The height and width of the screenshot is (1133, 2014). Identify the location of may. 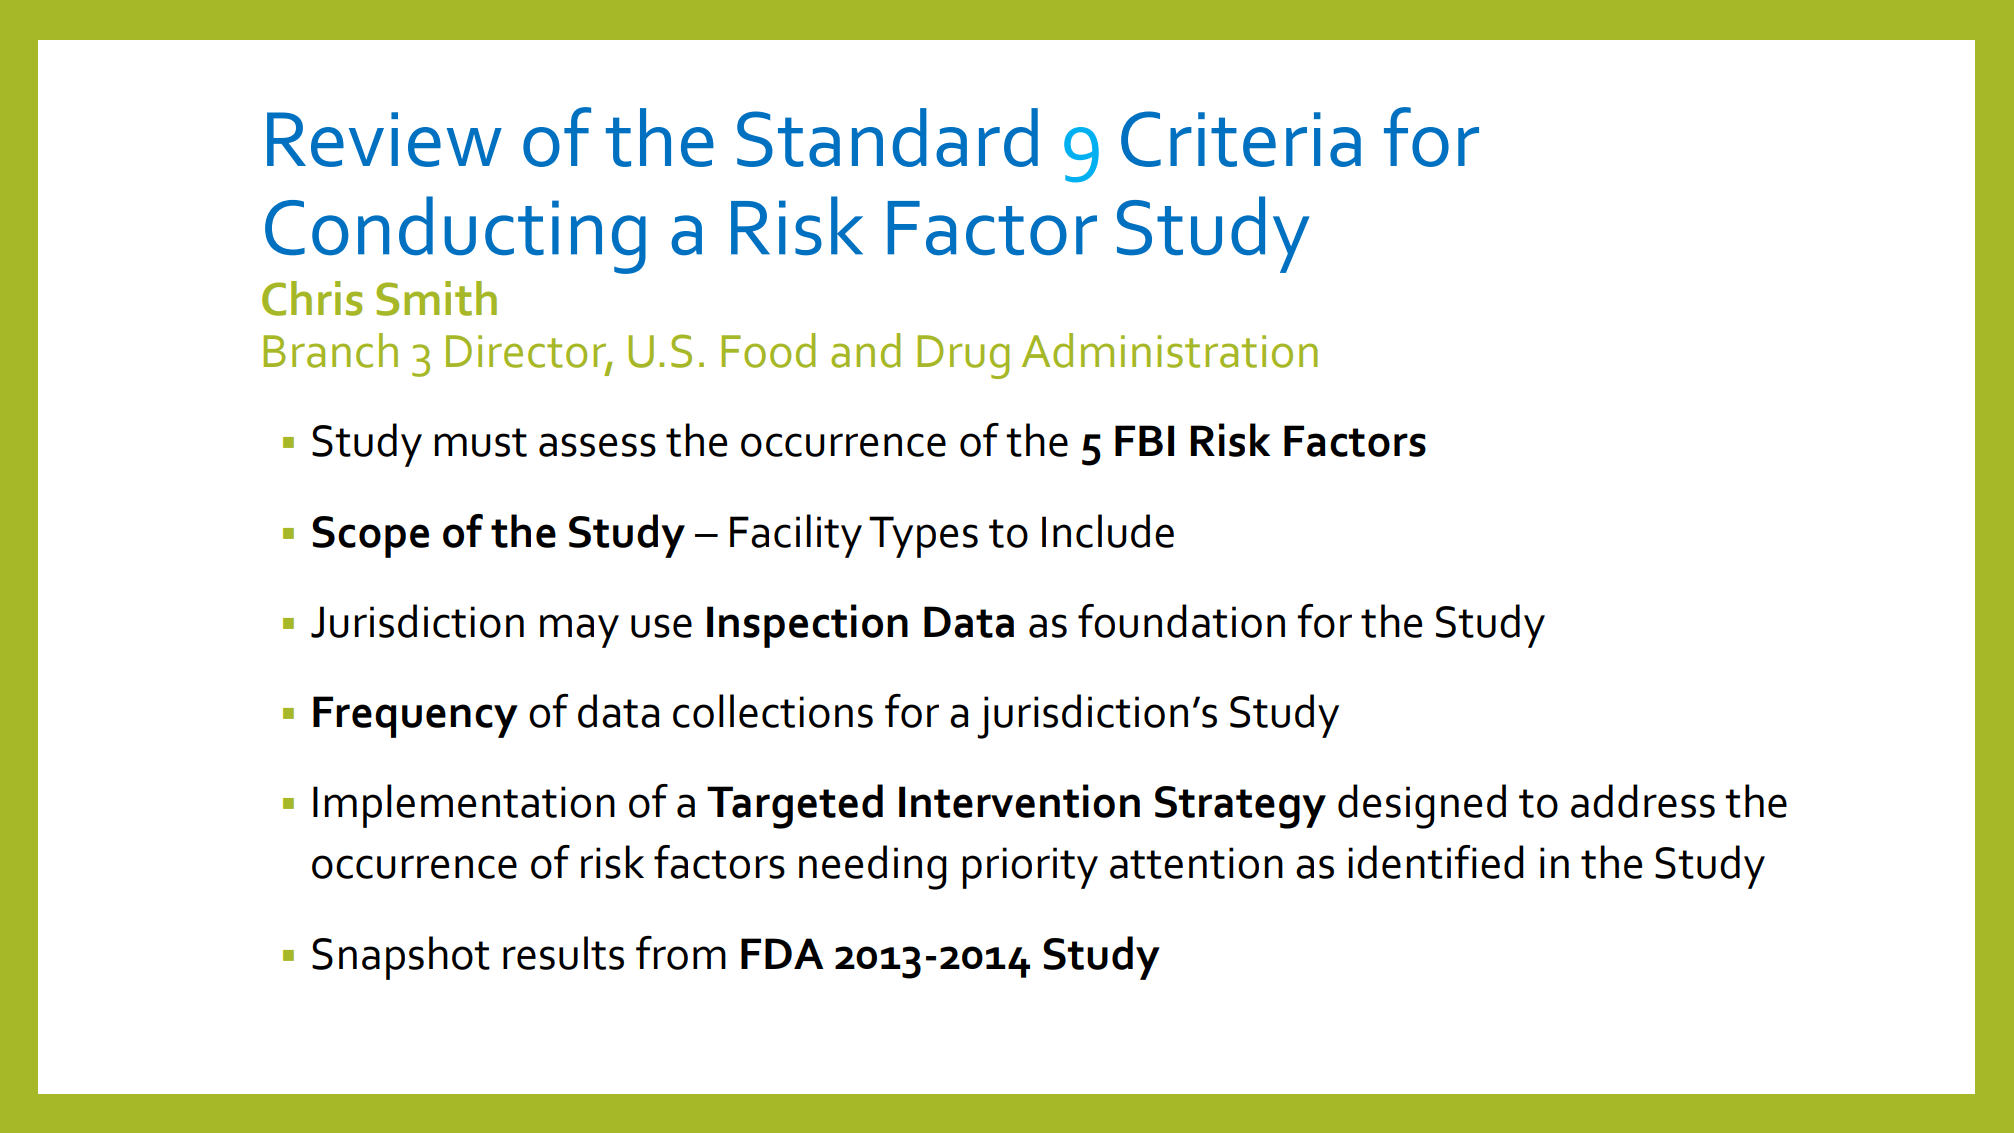
(579, 631).
